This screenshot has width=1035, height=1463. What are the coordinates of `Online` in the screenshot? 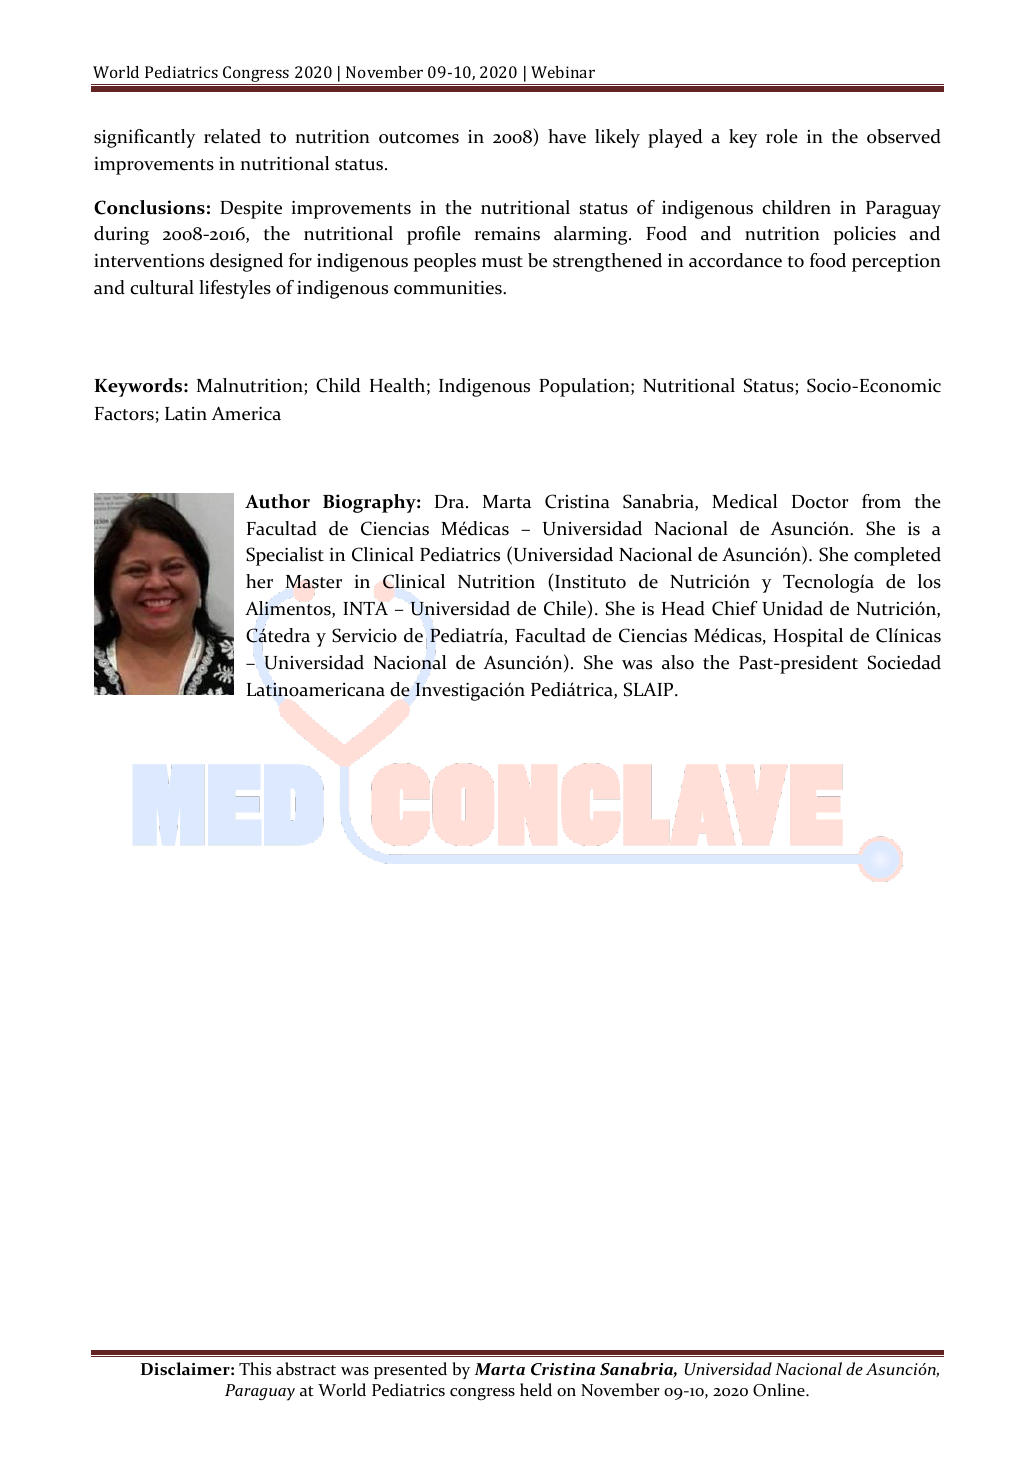 It's located at (780, 1390).
